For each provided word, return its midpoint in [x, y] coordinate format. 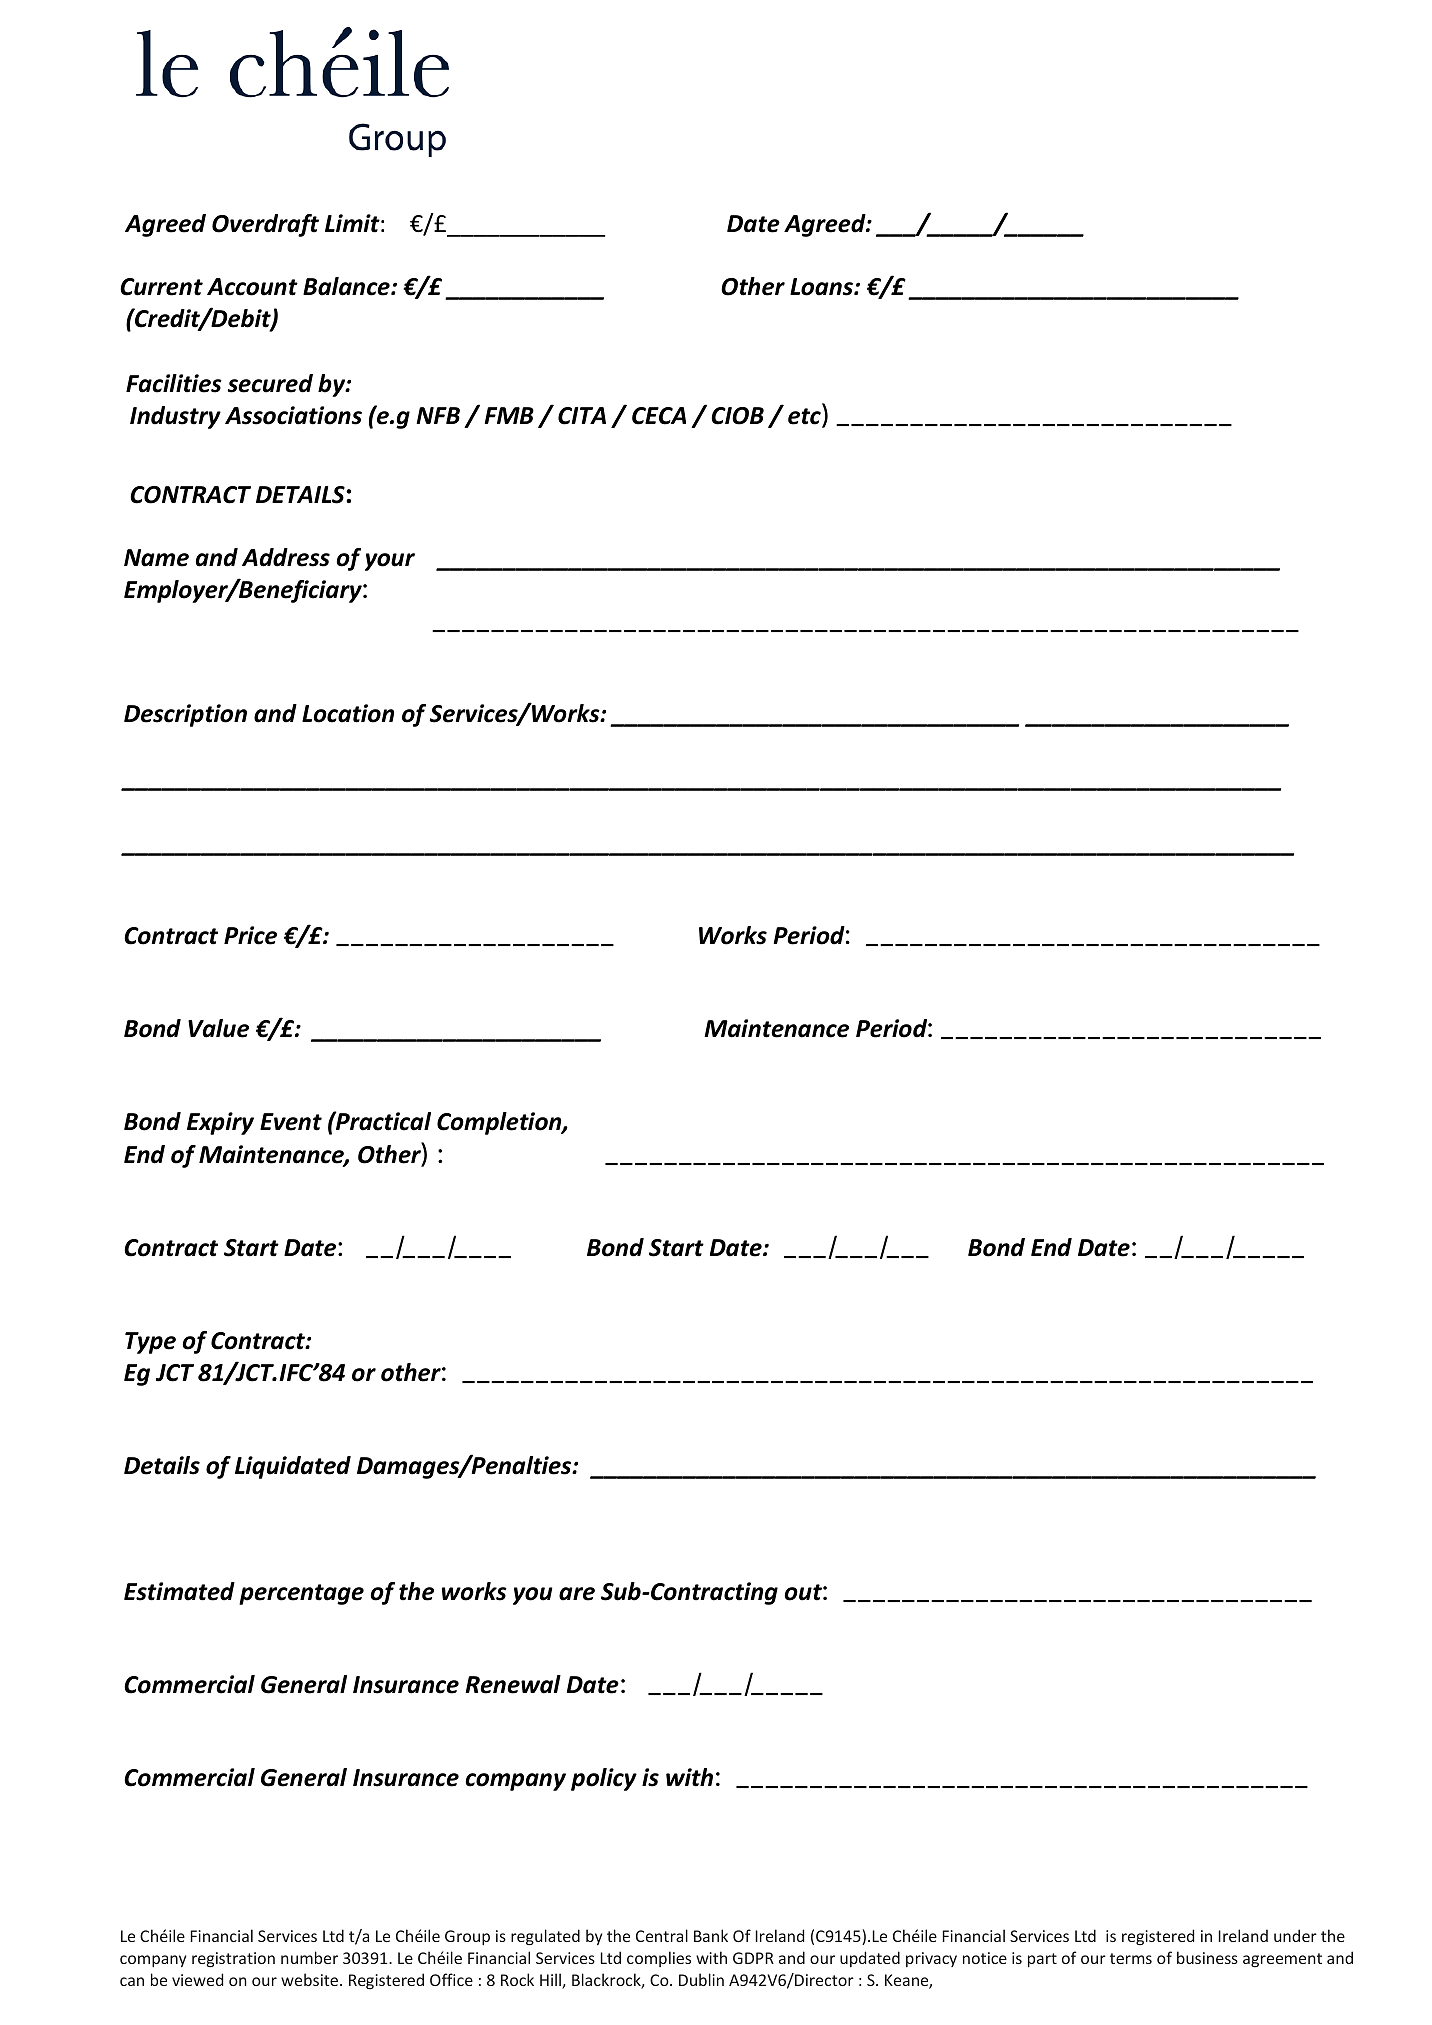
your [390, 562]
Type [150, 1343]
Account [252, 287]
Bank [711, 1935]
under [1295, 1935]
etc [805, 417]
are [577, 1594]
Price [250, 935]
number [309, 1957]
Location [348, 713]
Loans [822, 287]
